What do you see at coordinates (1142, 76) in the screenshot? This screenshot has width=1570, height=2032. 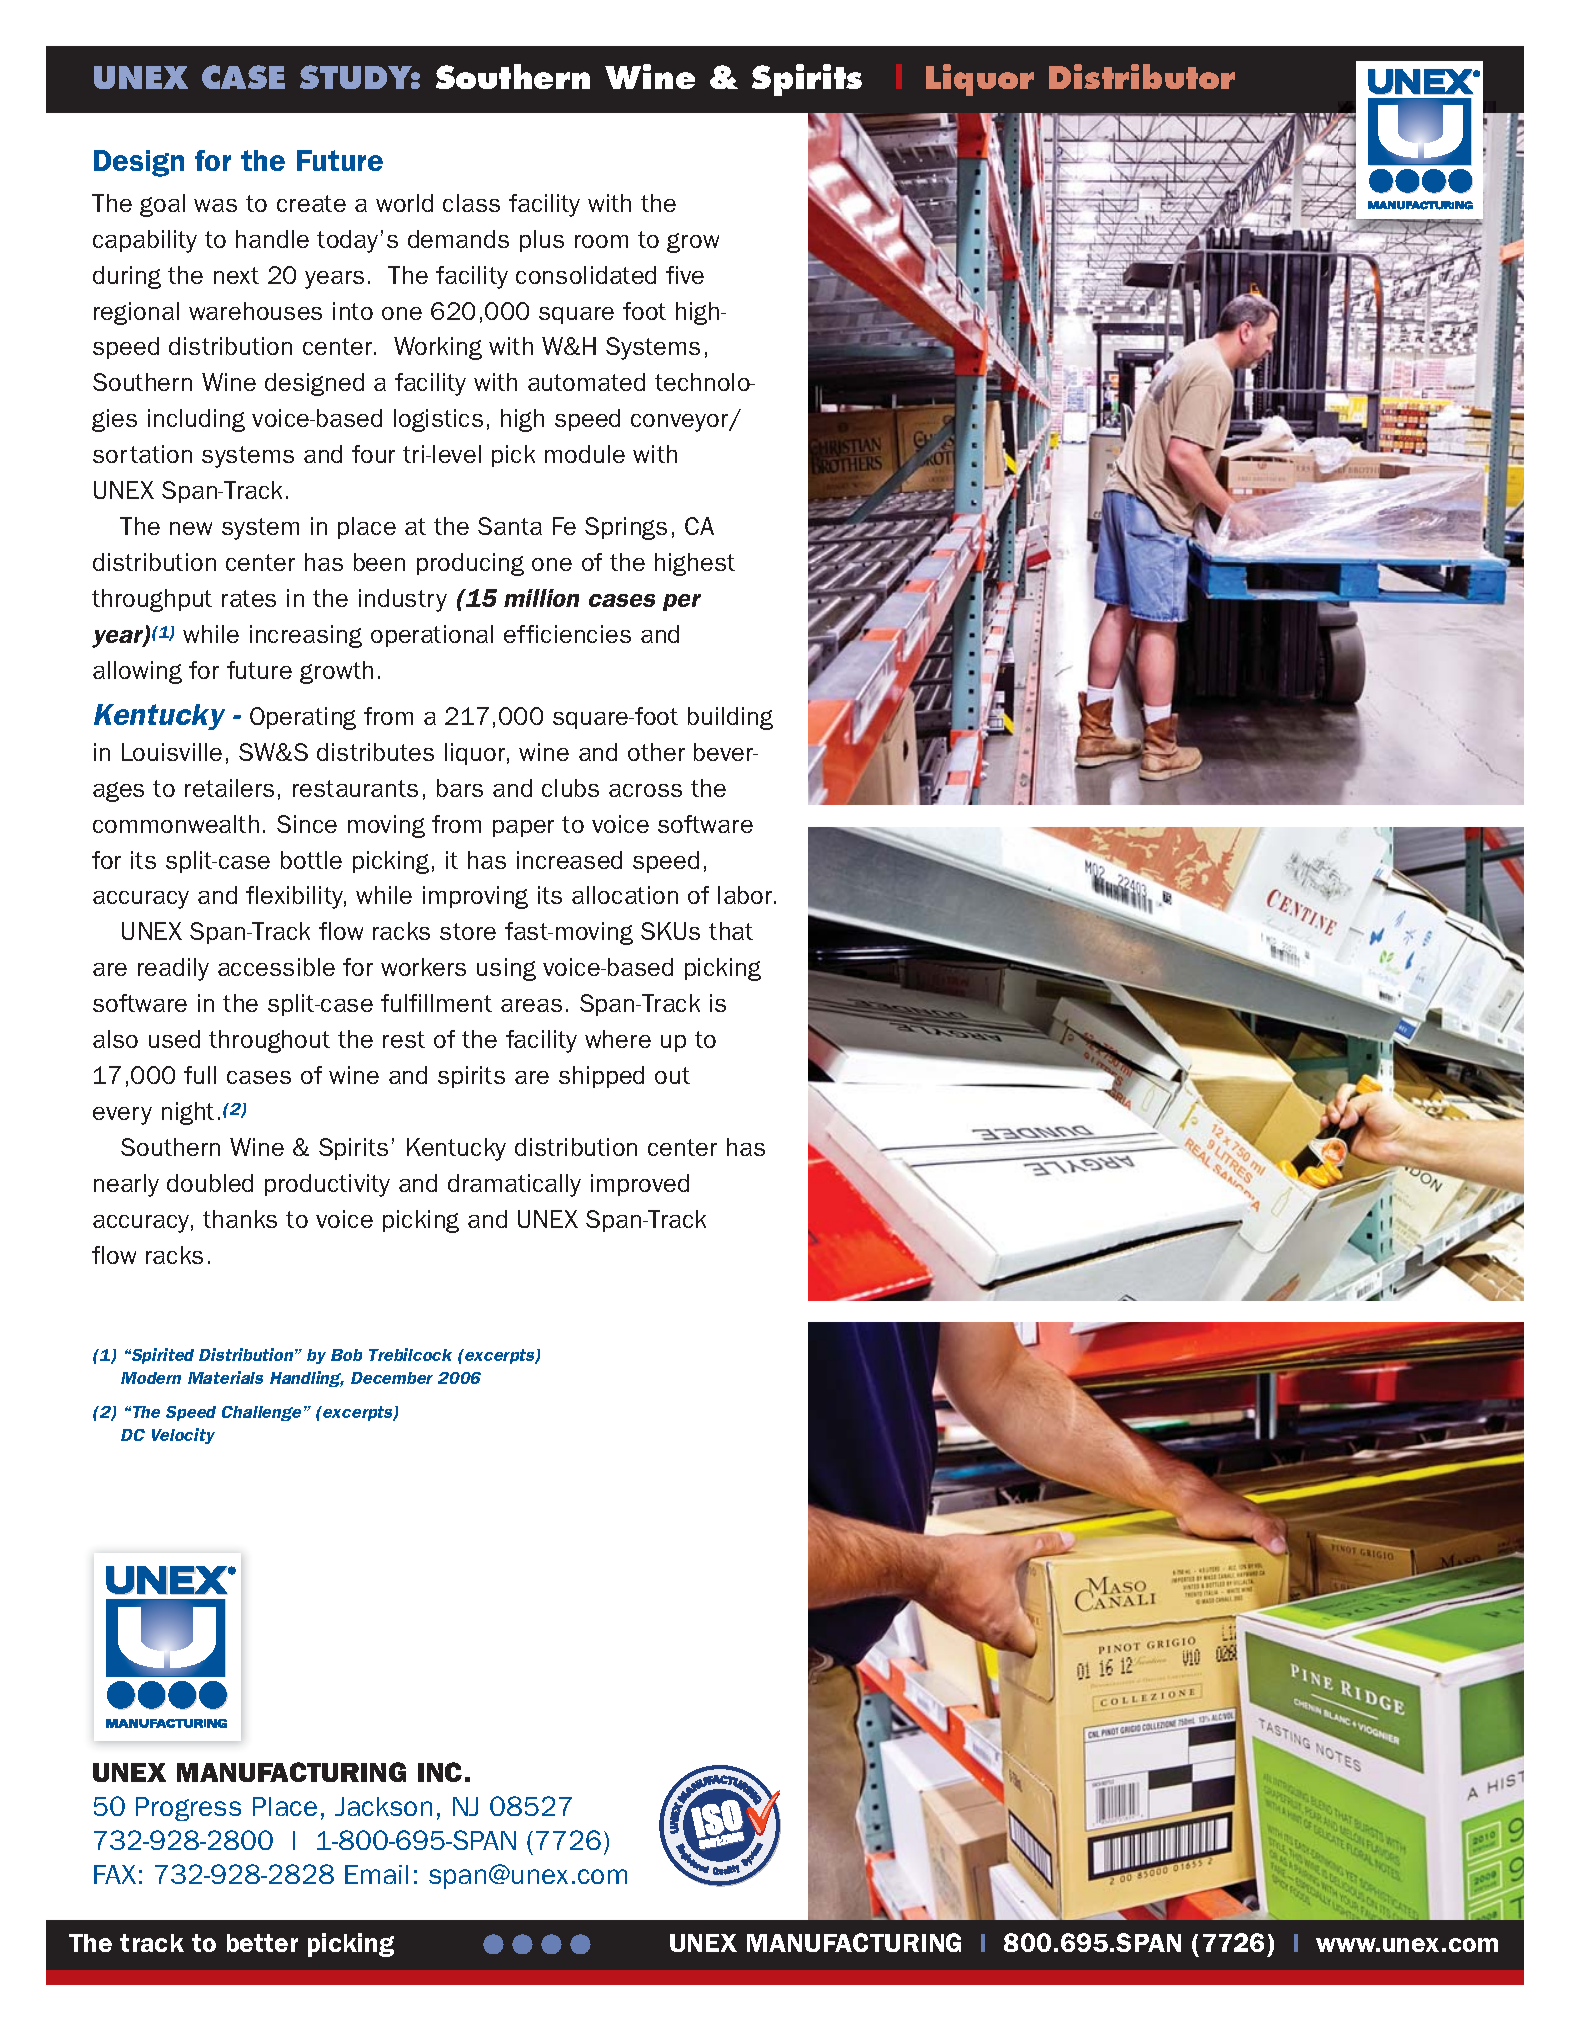 I see `Distributor` at bounding box center [1142, 76].
